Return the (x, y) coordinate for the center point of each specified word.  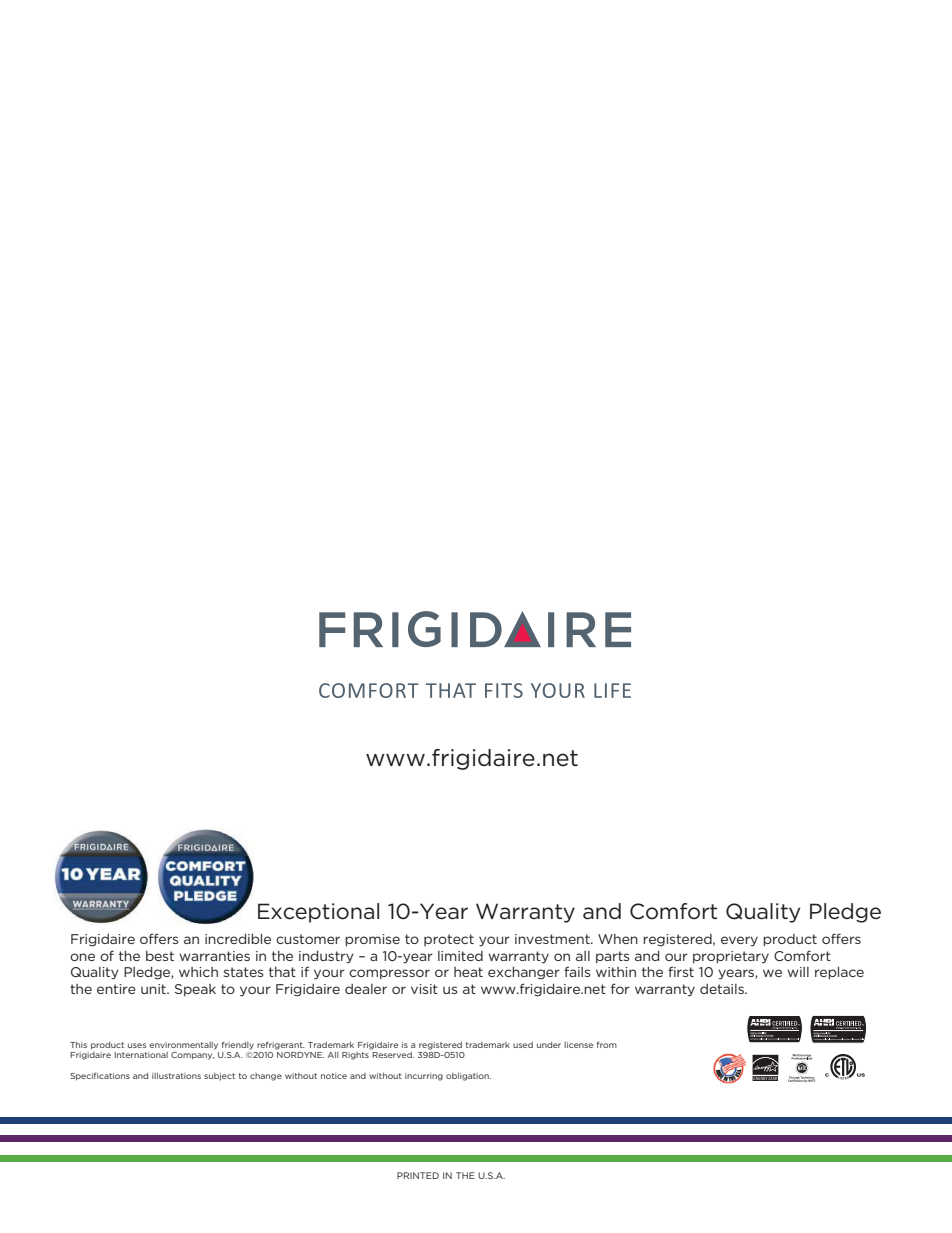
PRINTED (418, 1175)
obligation (468, 1077)
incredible (238, 939)
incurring (424, 1077)
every (739, 941)
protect (449, 940)
